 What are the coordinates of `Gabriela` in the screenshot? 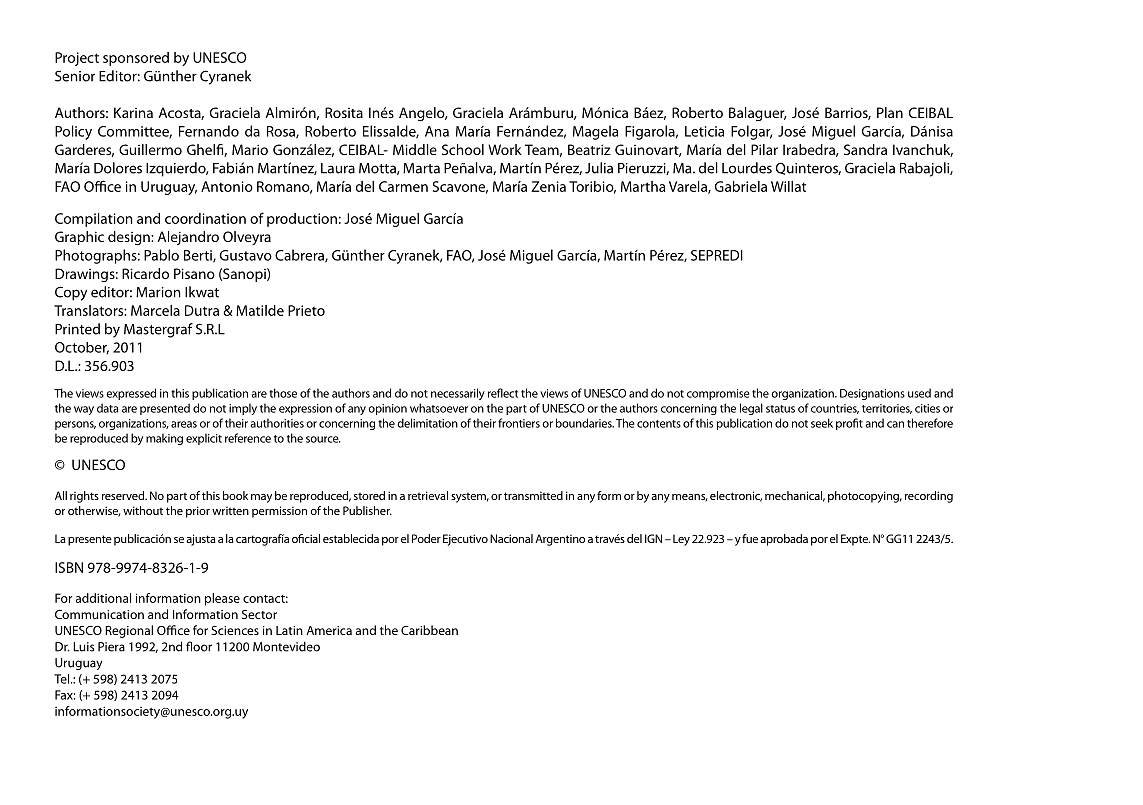 It's located at (741, 186).
